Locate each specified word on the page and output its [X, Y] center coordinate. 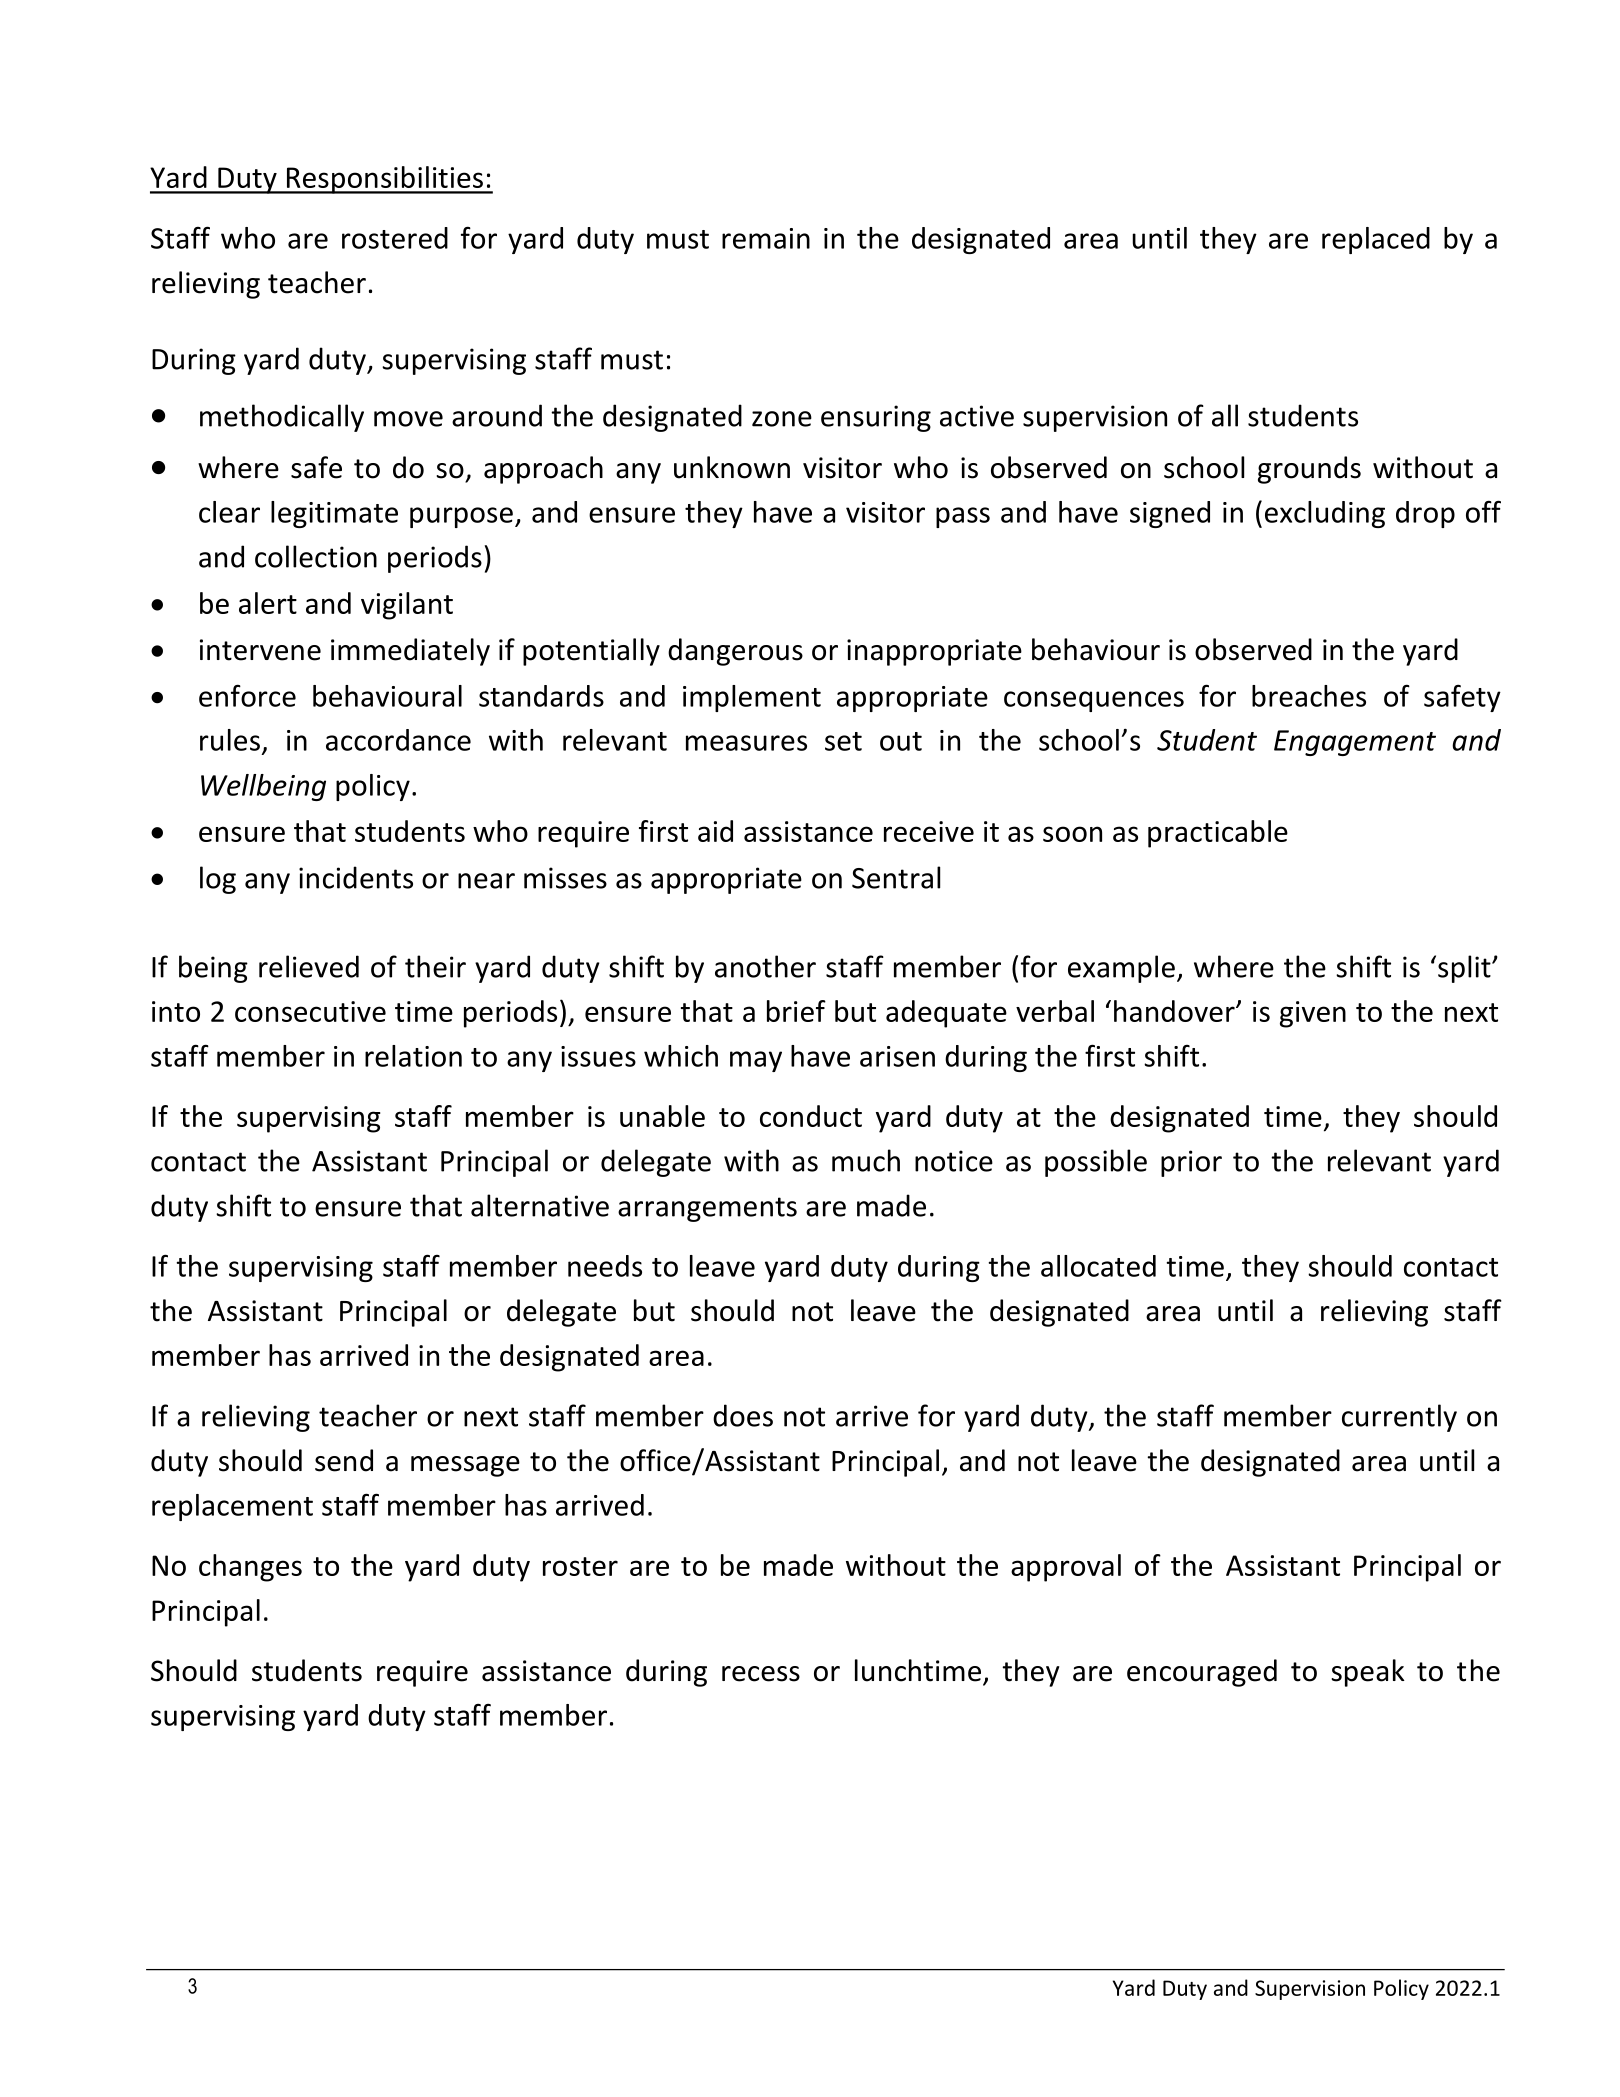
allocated [1098, 1266]
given [1313, 1014]
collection [316, 556]
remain [766, 238]
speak [1368, 1673]
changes [250, 1568]
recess [761, 1674]
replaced [1376, 240]
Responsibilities [385, 180]
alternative [540, 1205]
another [765, 966]
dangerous [735, 652]
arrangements [707, 1209]
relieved [309, 966]
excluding [1325, 514]
